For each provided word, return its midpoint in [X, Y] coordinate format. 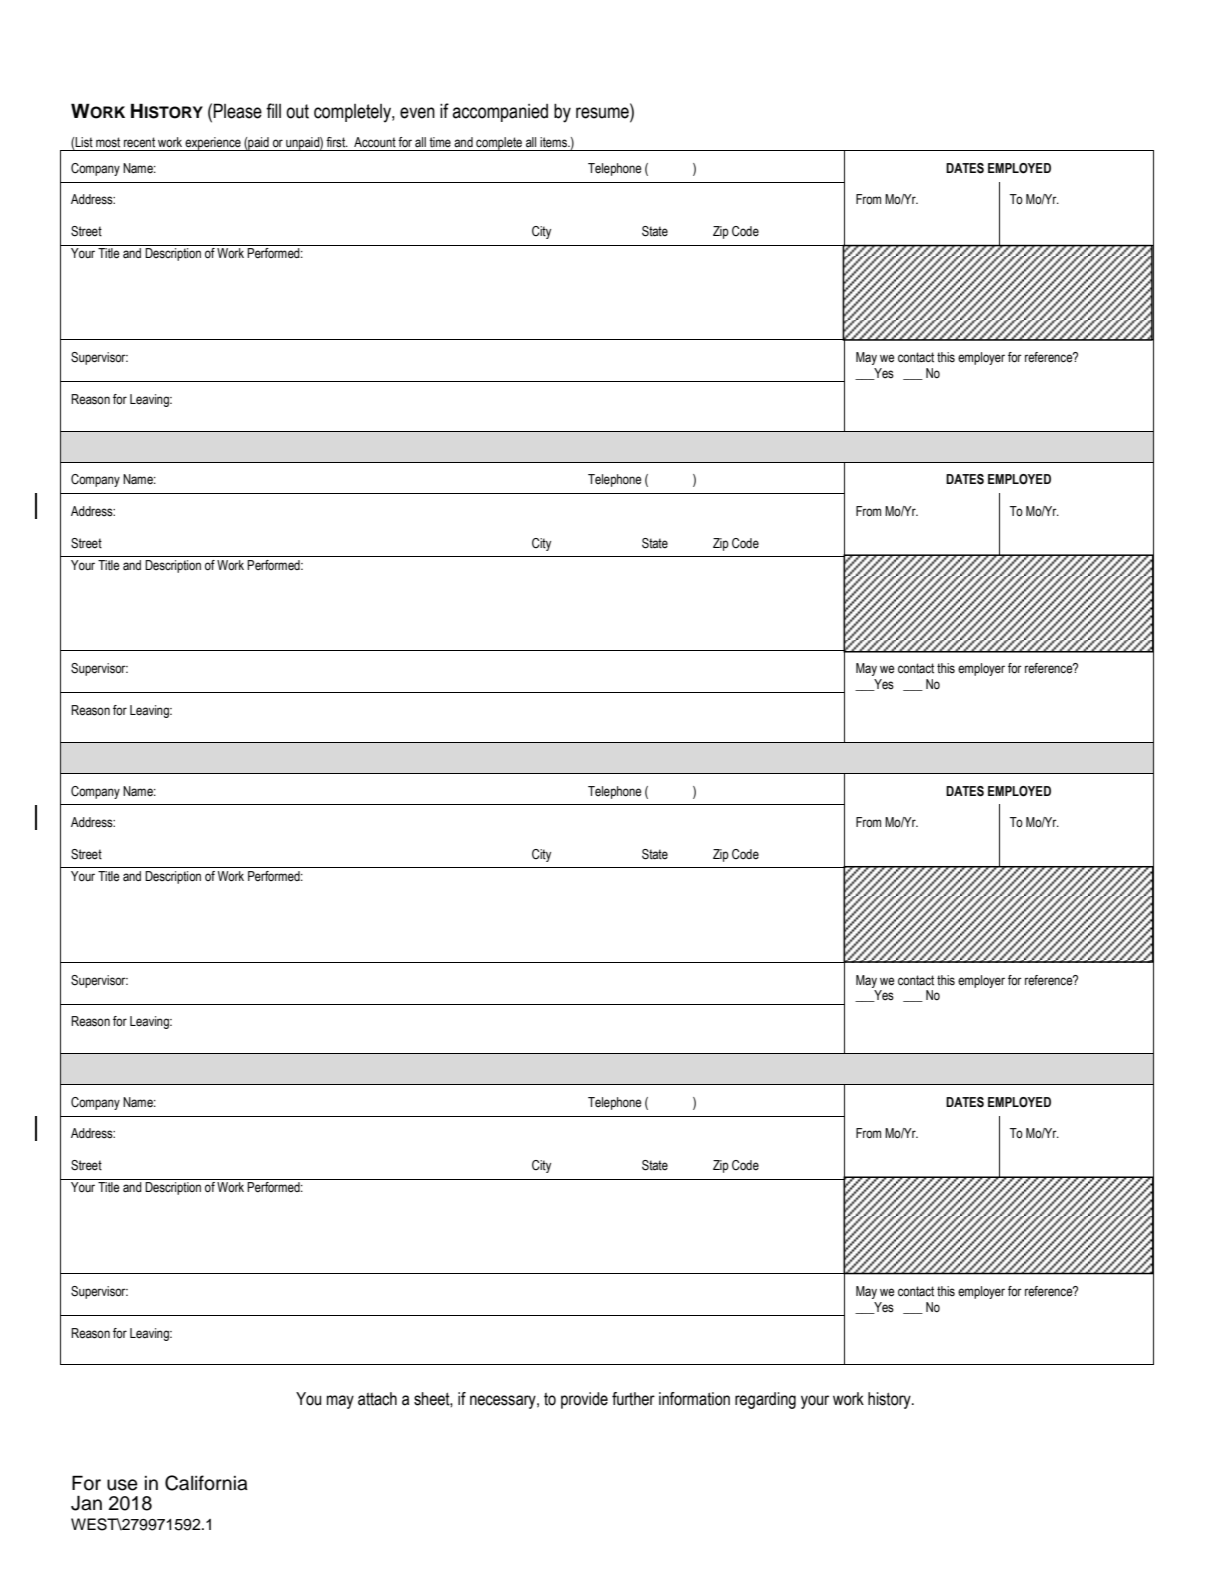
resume [603, 113]
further [633, 1399]
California [206, 1483]
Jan [86, 1503]
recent [139, 142]
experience [213, 144]
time [440, 142]
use [122, 1485]
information [694, 1399]
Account [375, 142]
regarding [765, 1400]
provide [584, 1400]
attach [377, 1399]
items [554, 142]
